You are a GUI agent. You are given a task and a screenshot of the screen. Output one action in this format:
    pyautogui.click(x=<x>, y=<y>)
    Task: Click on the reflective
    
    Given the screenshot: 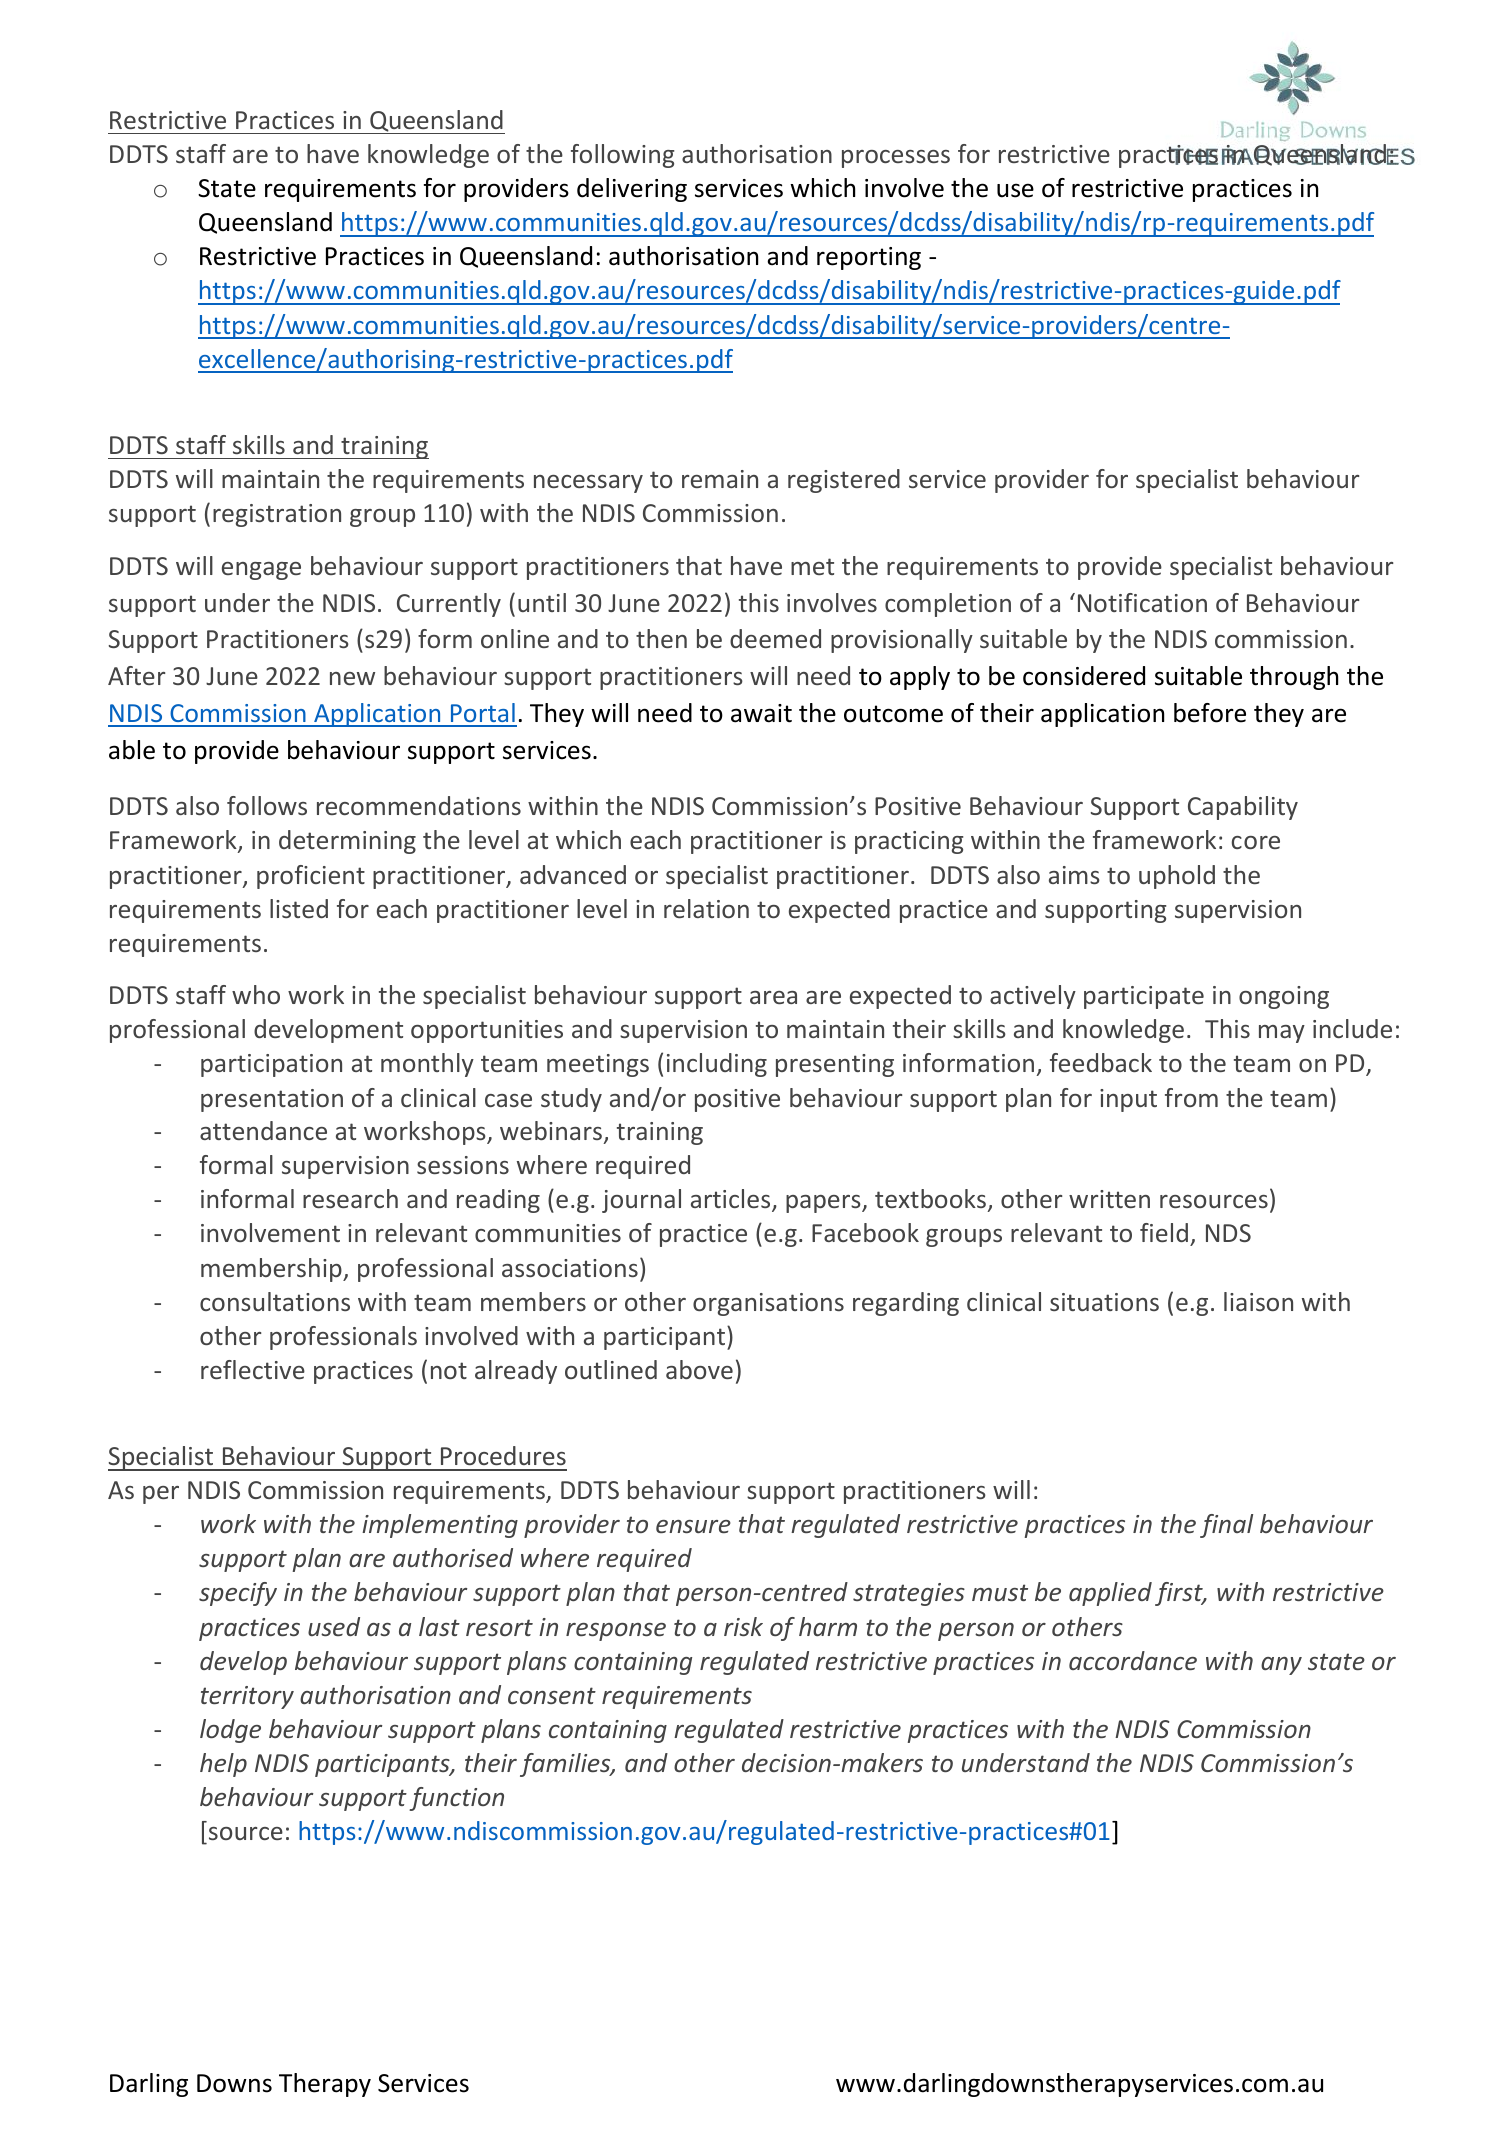 What is the action you would take?
    pyautogui.click(x=253, y=1369)
